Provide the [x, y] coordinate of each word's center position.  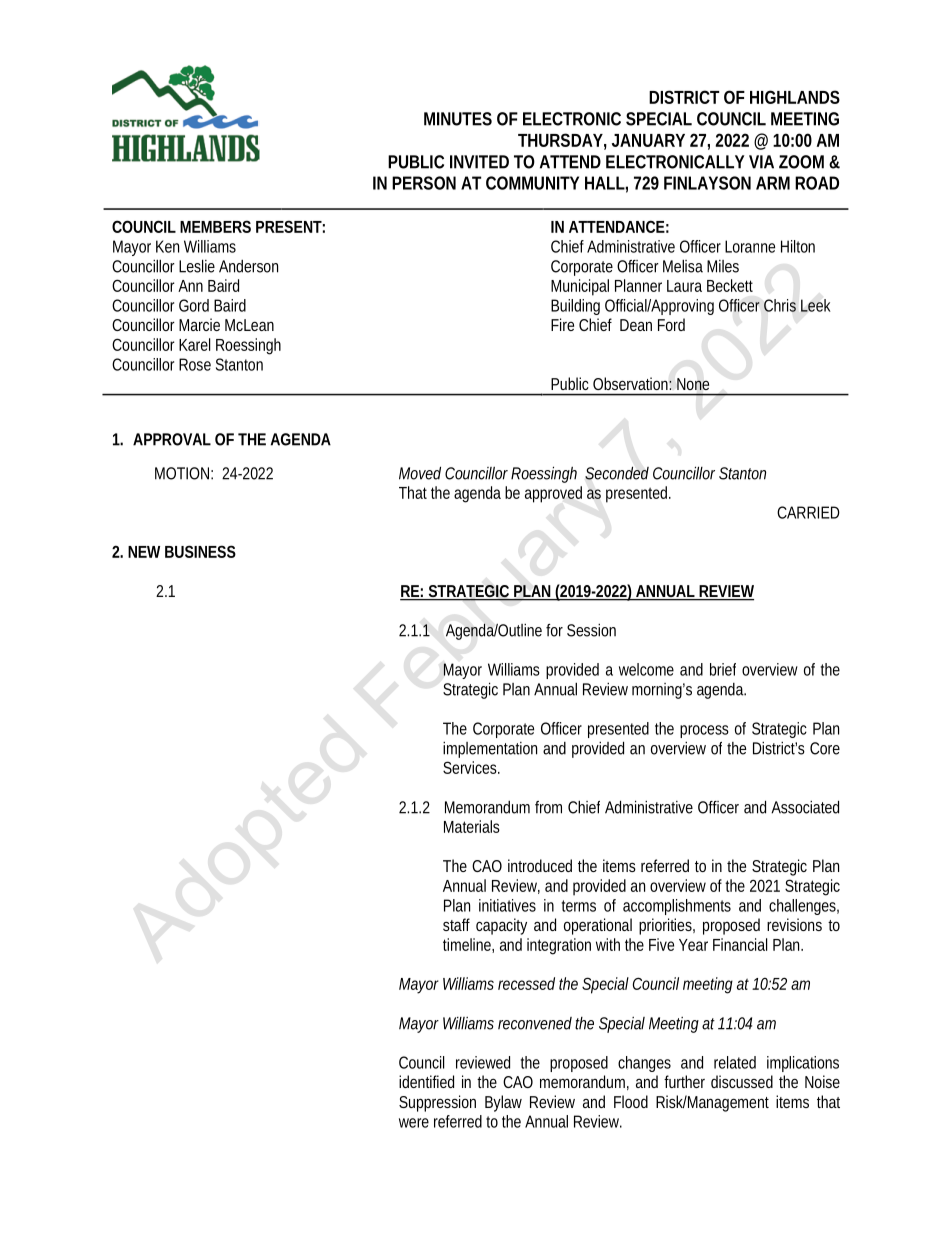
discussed [742, 1081]
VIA [761, 162]
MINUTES [458, 119]
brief [723, 669]
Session [591, 630]
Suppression [437, 1103]
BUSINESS [200, 551]
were [414, 1123]
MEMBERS [215, 226]
